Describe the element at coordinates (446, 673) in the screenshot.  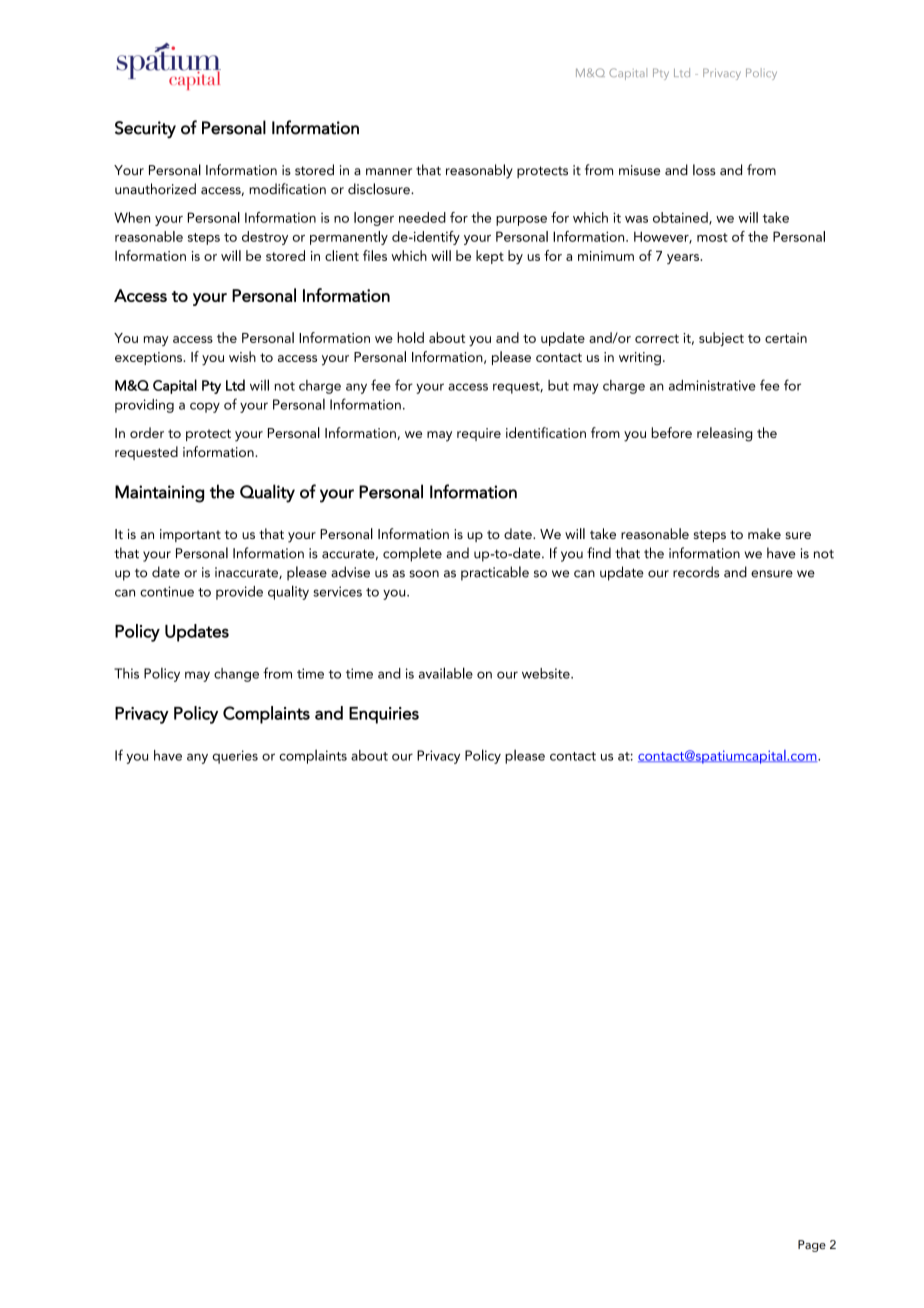
I see `available` at that location.
